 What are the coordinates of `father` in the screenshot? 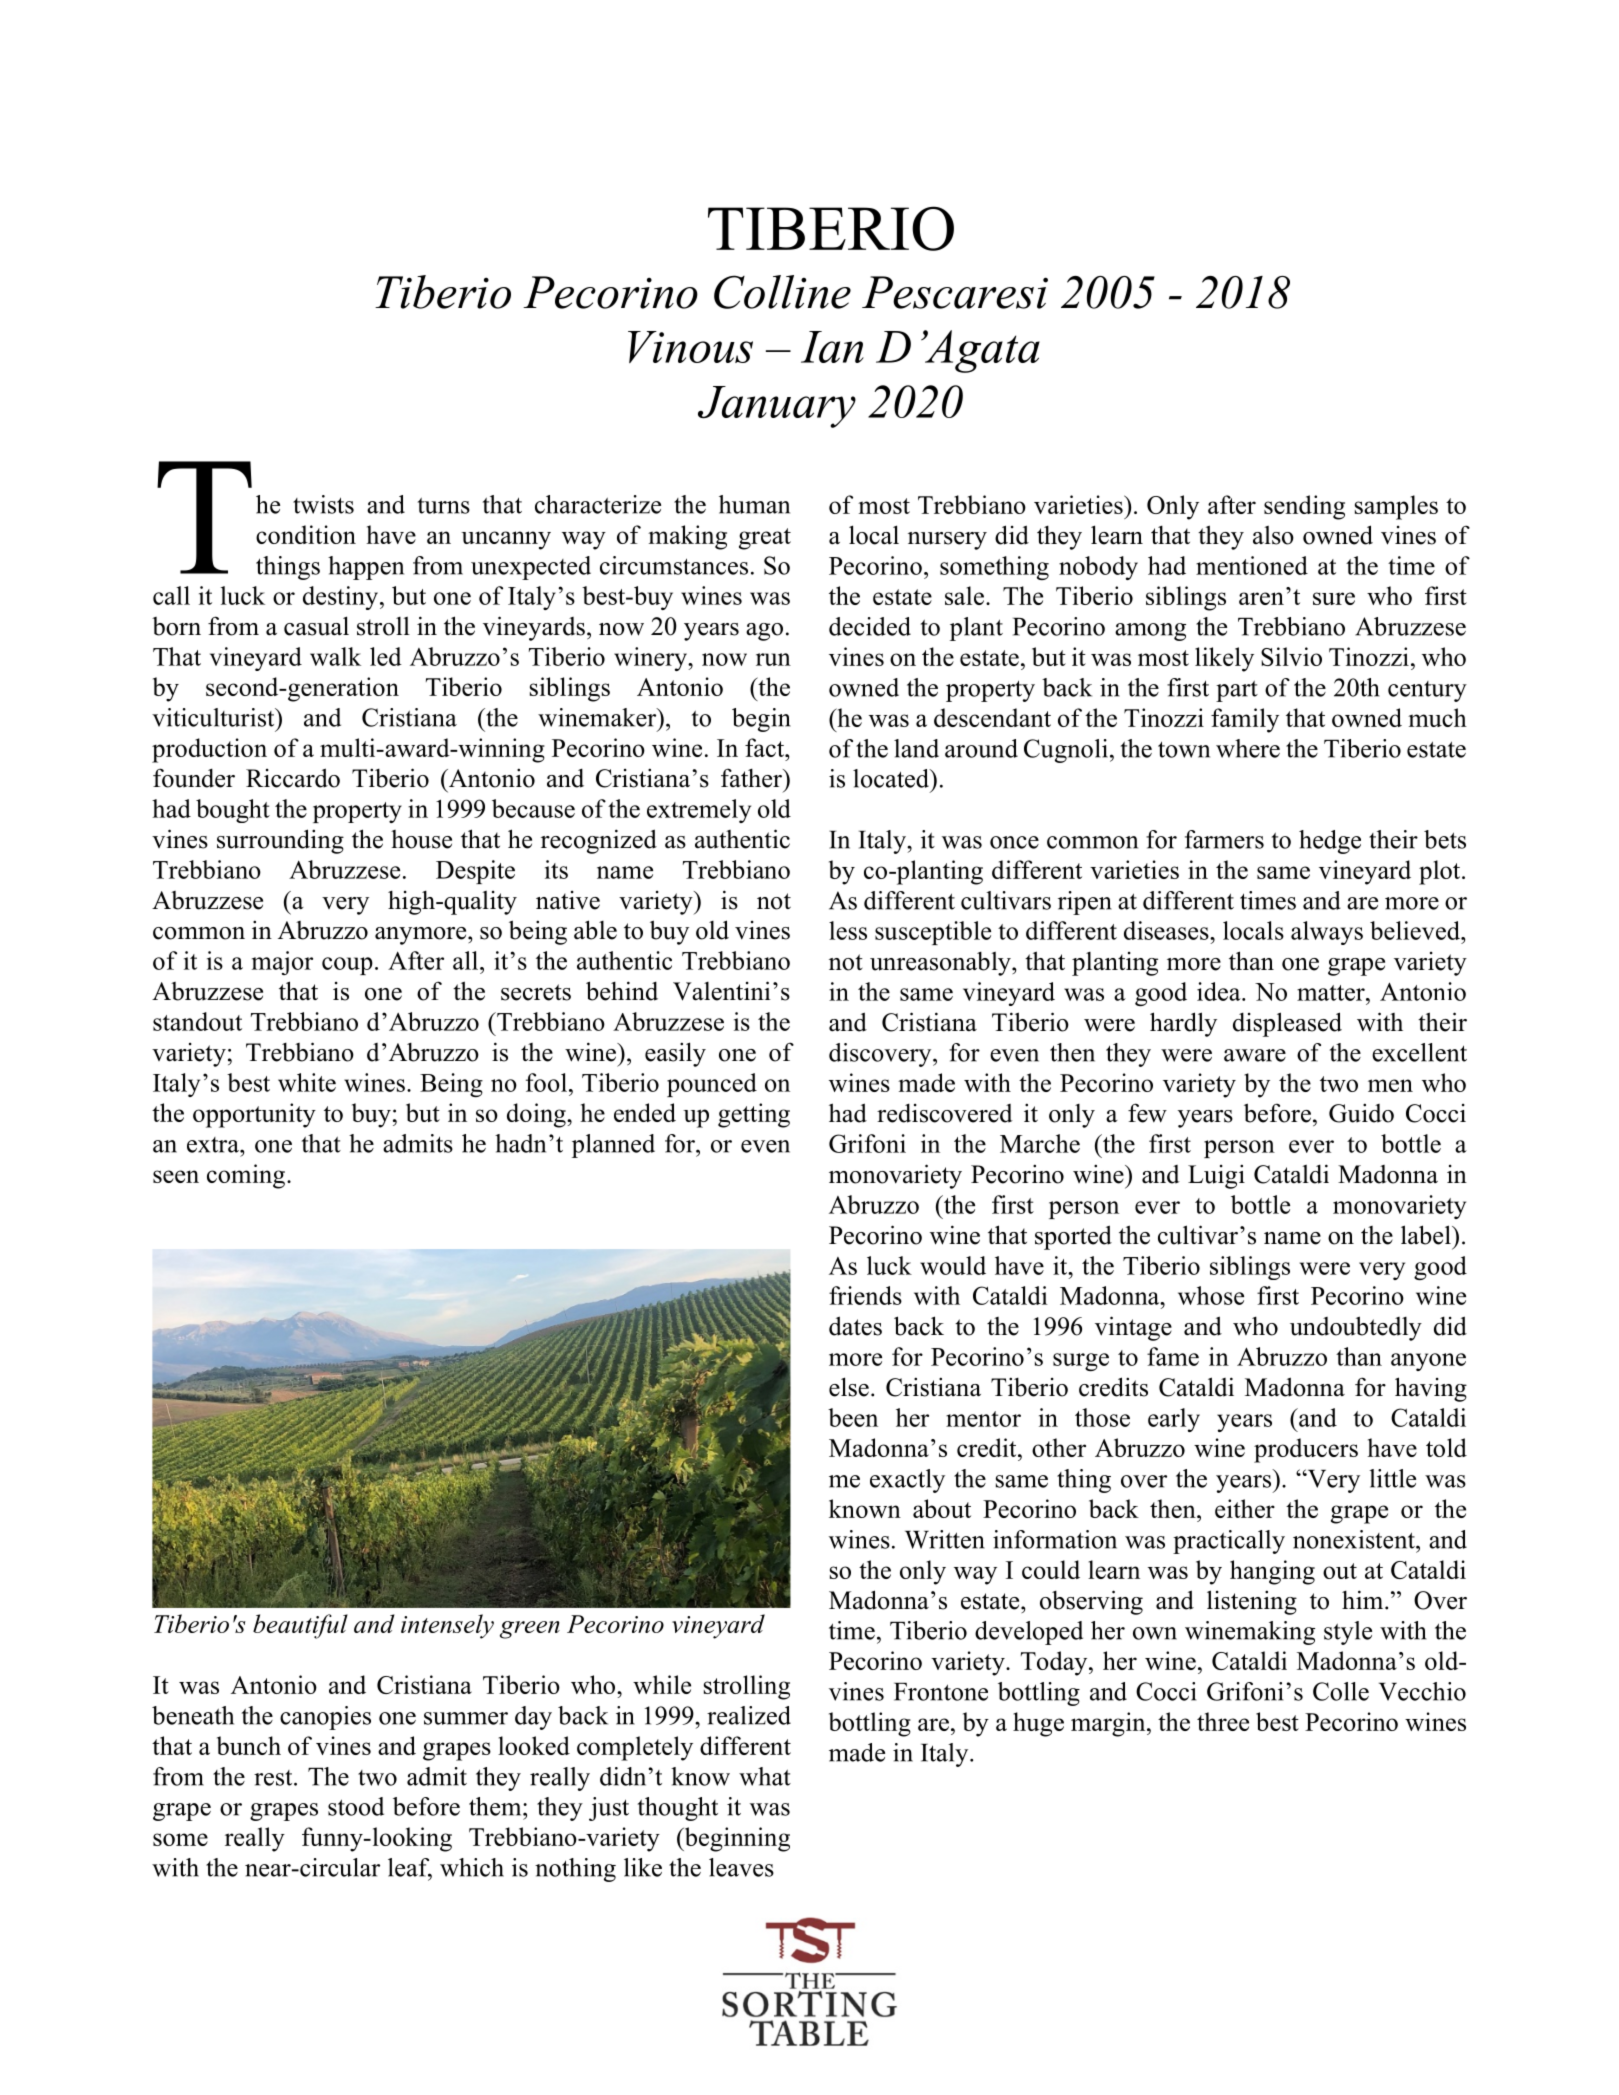 It's located at (752, 778).
